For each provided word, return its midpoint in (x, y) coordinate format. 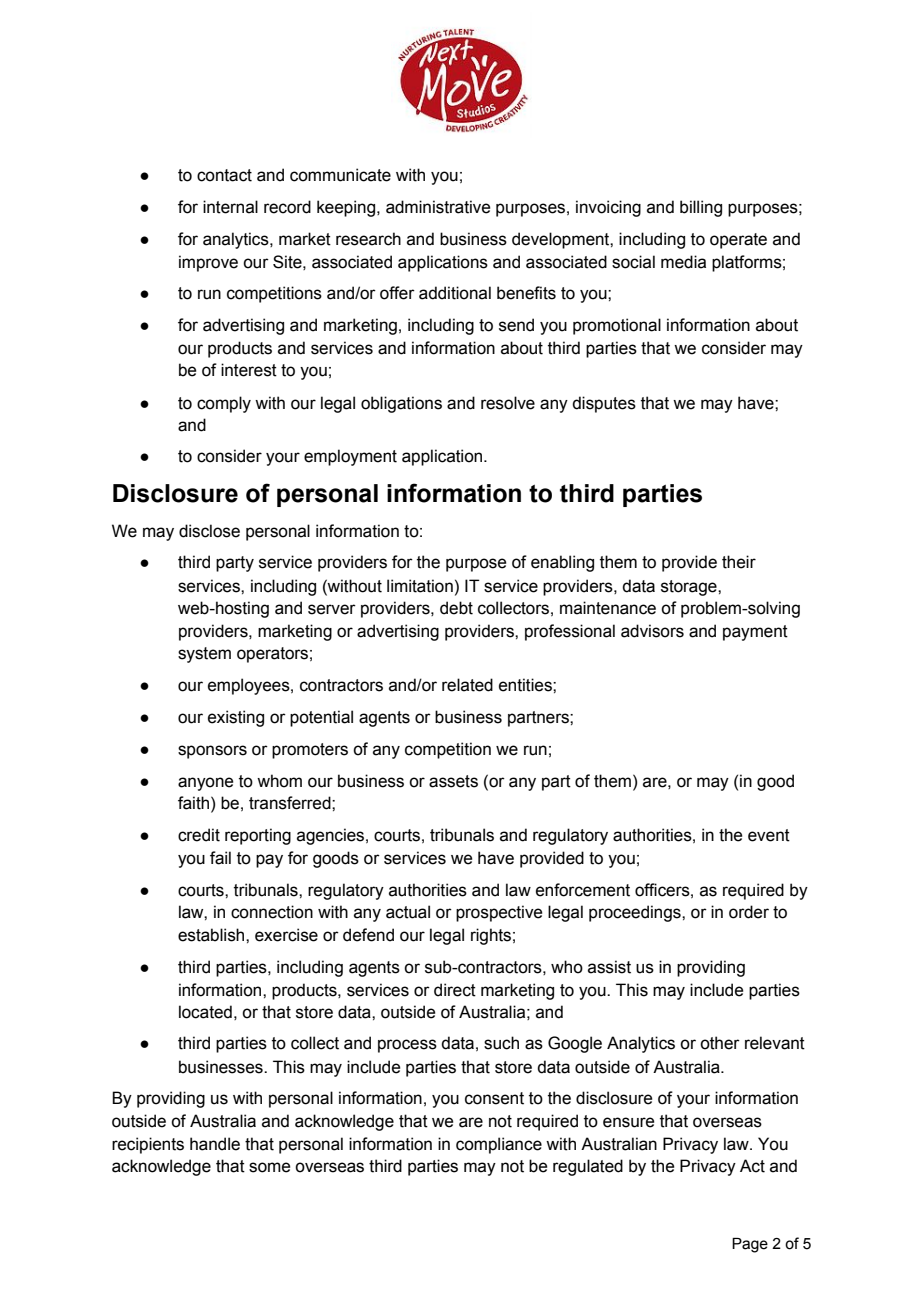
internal (230, 207)
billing (701, 208)
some (269, 1167)
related (467, 685)
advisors (652, 631)
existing (236, 718)
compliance (499, 1145)
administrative (438, 207)
